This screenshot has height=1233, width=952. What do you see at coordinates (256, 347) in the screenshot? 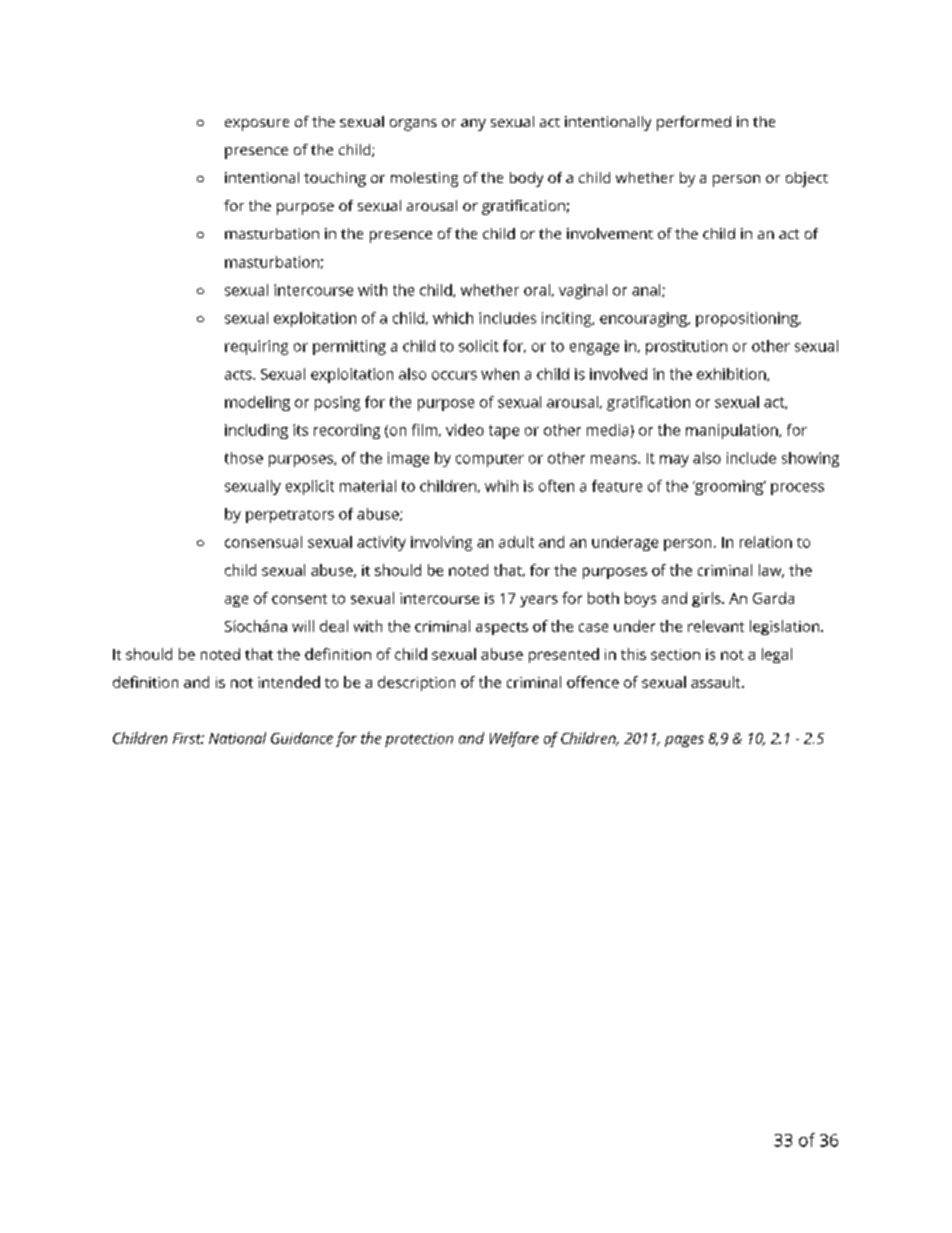
I see `requiring` at bounding box center [256, 347].
